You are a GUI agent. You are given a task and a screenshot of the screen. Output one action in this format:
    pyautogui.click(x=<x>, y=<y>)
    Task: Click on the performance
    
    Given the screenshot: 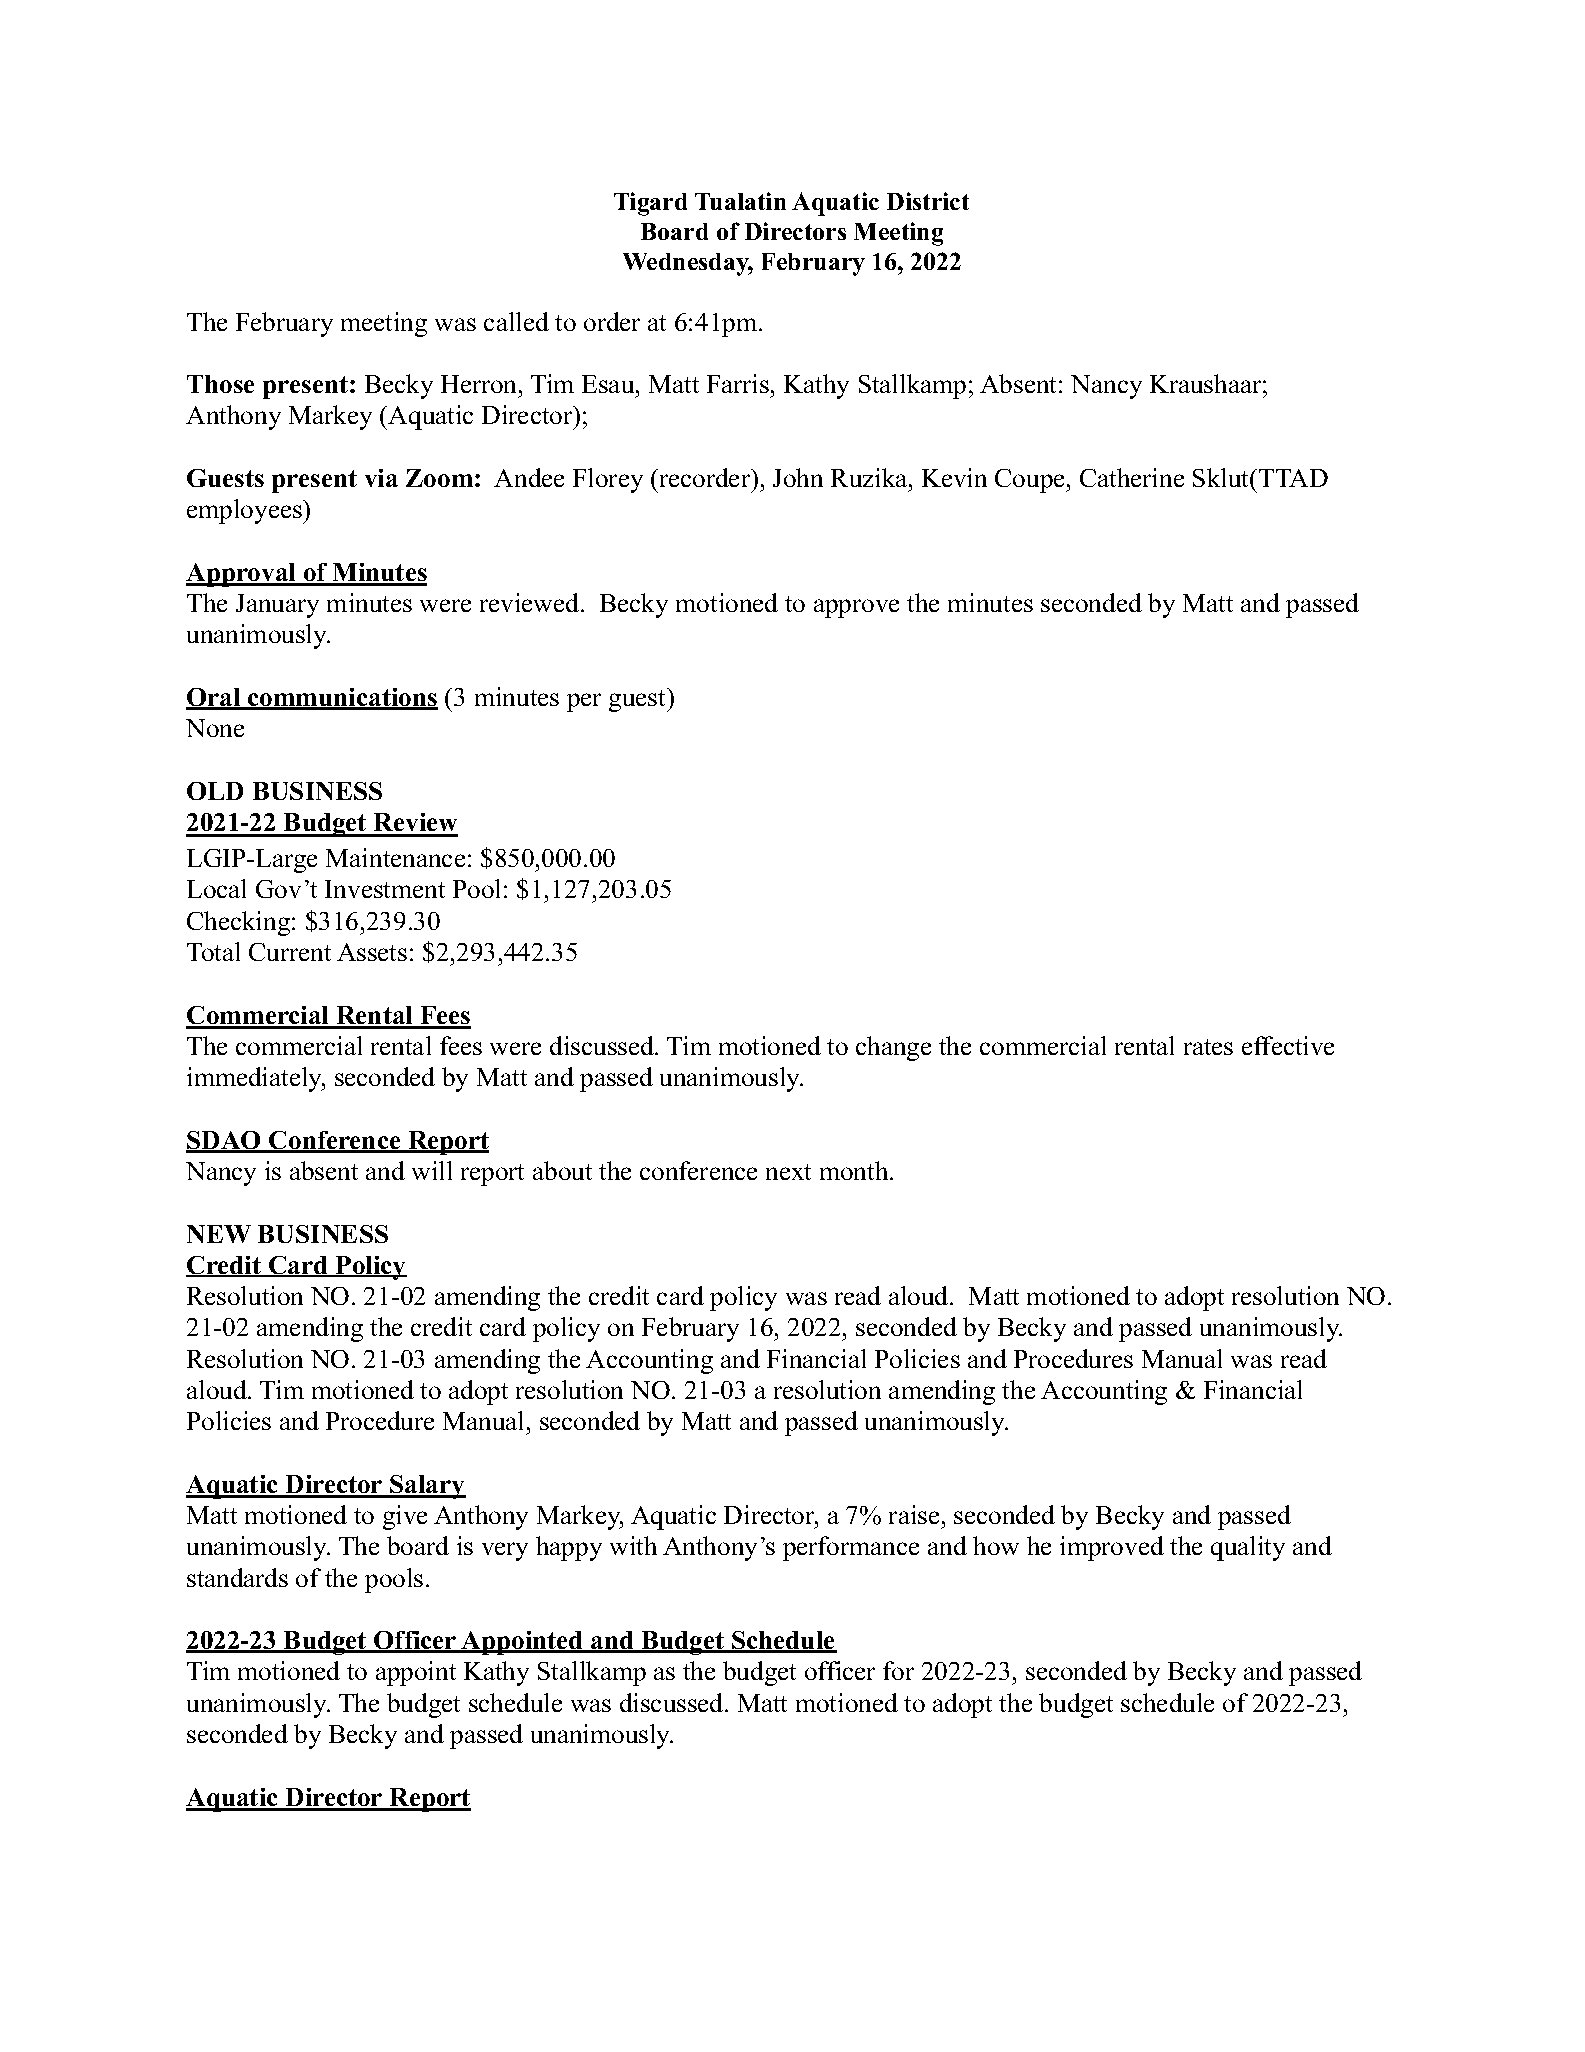 What is the action you would take?
    pyautogui.click(x=851, y=1548)
